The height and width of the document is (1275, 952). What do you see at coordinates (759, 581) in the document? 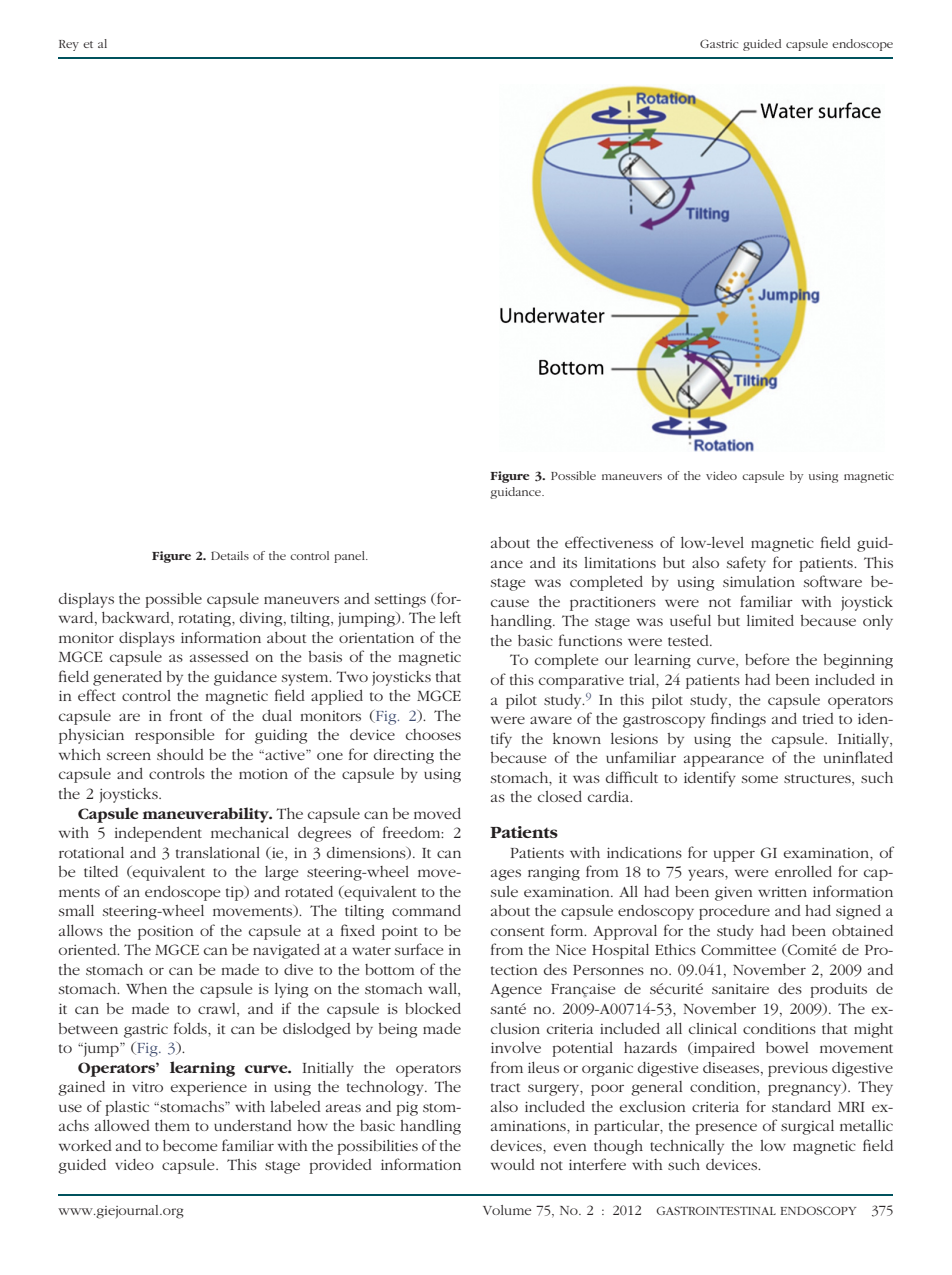
I see `simulation` at bounding box center [759, 581].
